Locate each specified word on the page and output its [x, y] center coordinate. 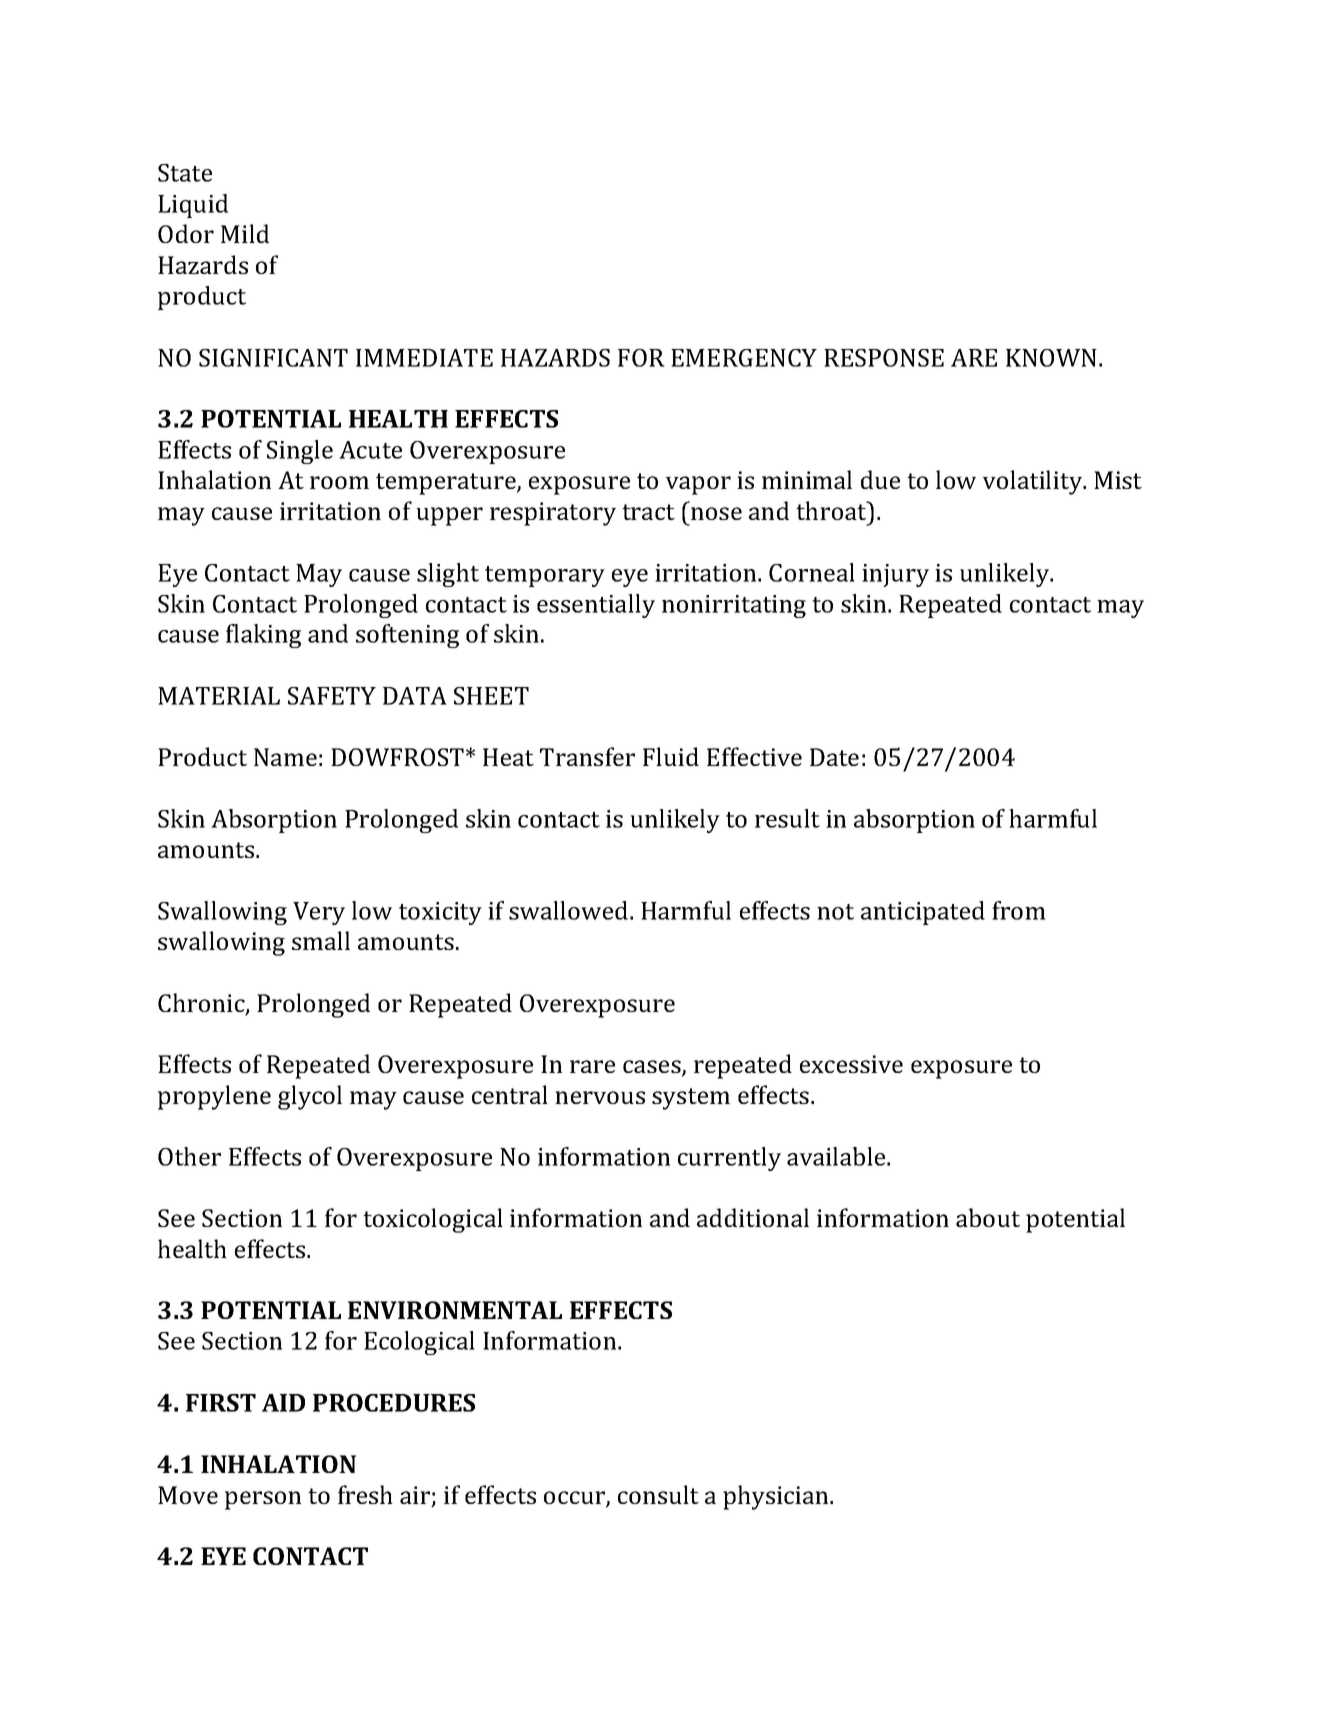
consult [658, 1494]
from [1019, 910]
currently [729, 1159]
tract [648, 512]
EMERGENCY [744, 358]
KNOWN [1051, 358]
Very [319, 913]
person [263, 1500]
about [988, 1217]
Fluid [671, 756]
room [339, 482]
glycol [310, 1097]
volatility [1033, 482]
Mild [245, 233]
